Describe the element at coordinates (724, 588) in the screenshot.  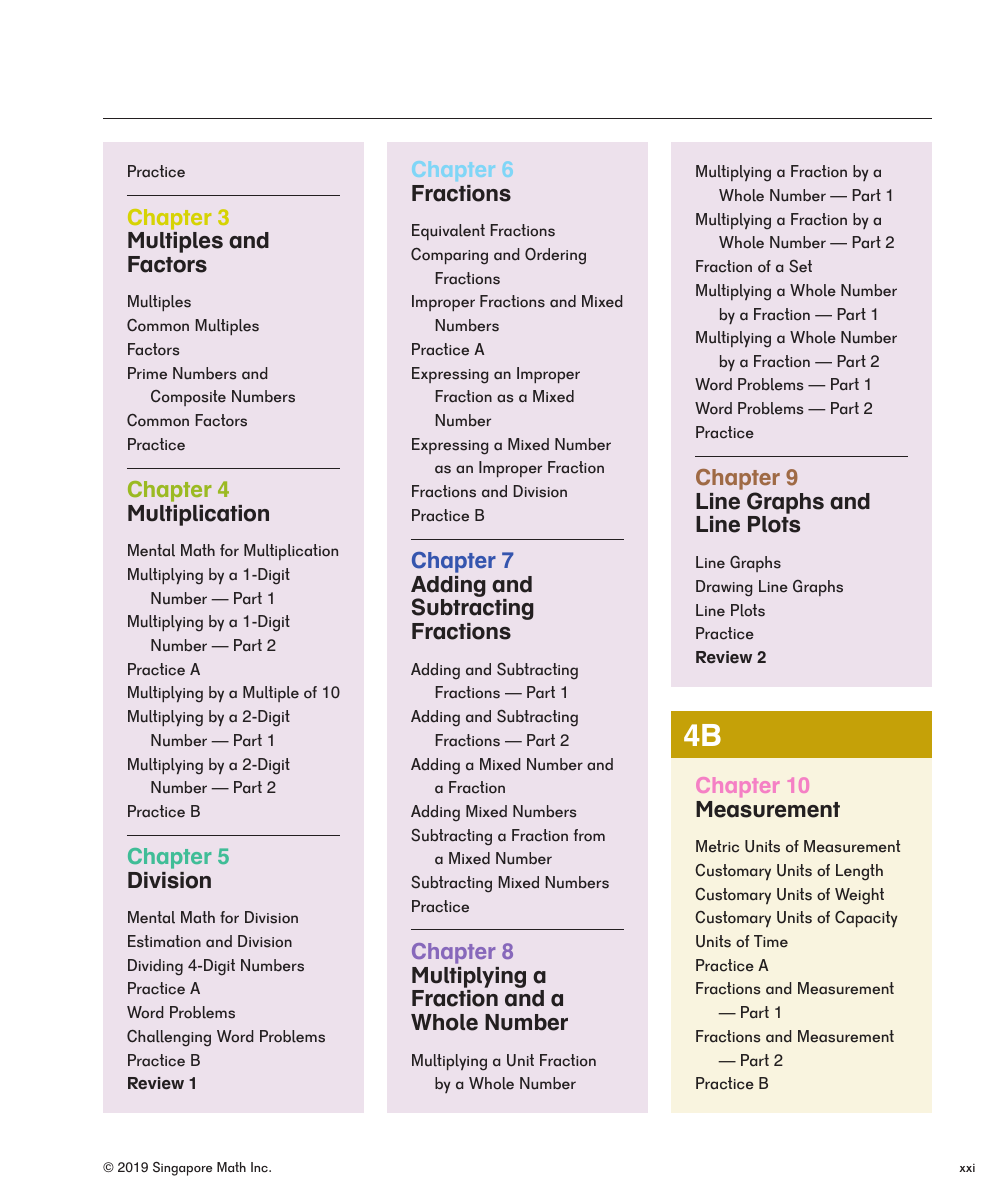
I see `Drawing` at that location.
